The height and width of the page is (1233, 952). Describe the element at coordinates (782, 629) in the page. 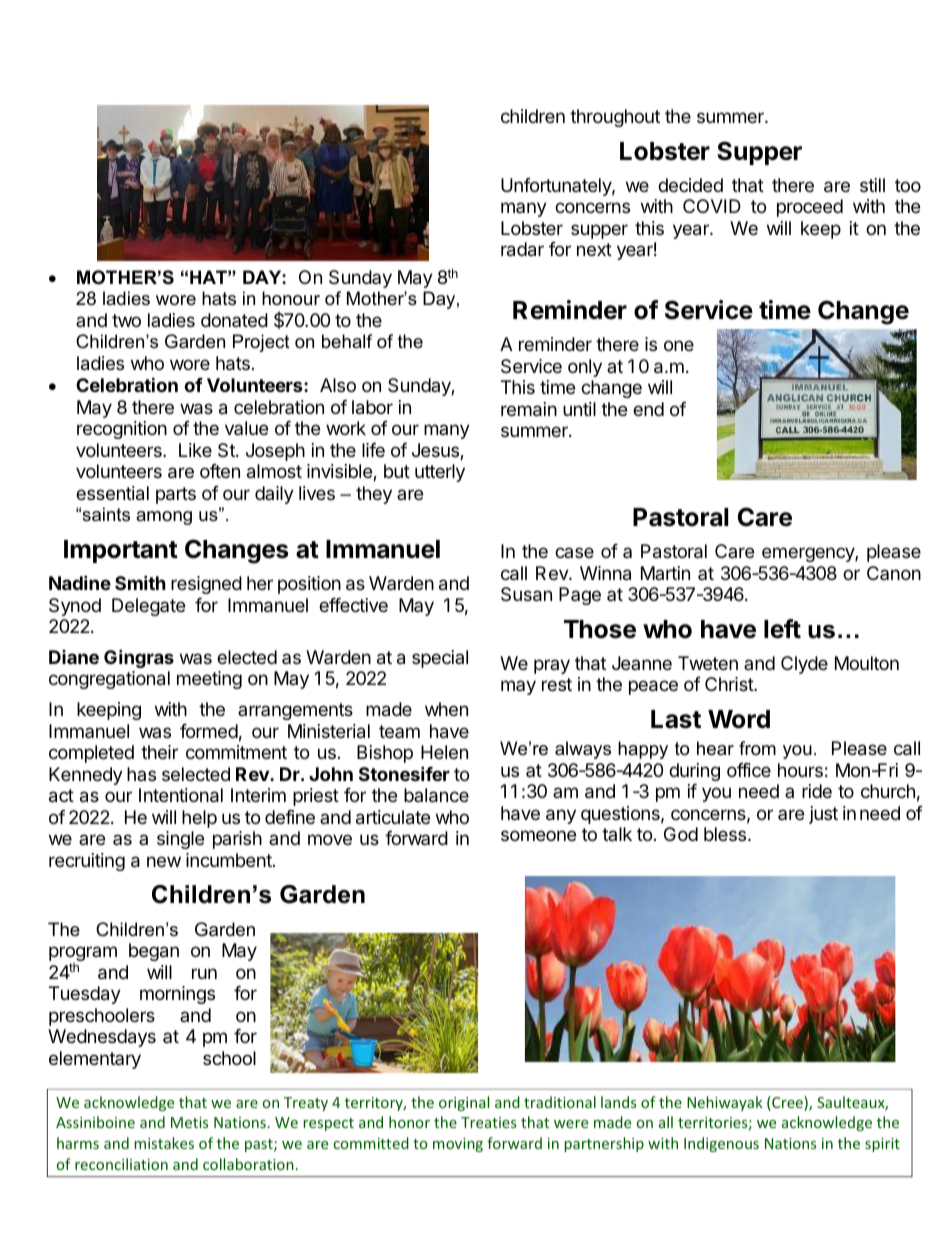

I see `left` at that location.
